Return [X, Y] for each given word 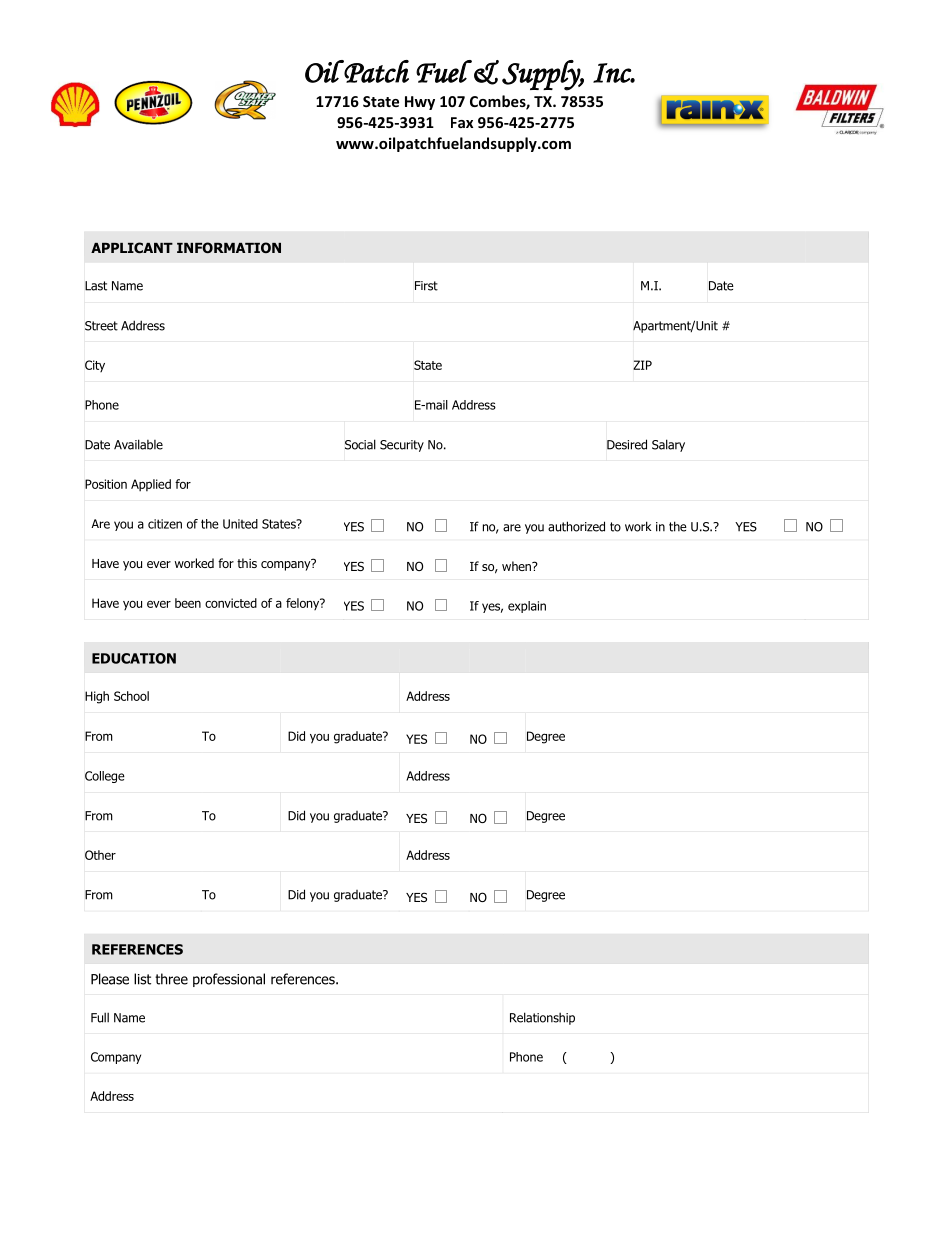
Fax [462, 122]
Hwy [420, 103]
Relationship [542, 1018]
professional [229, 980]
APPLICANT [132, 247]
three [171, 979]
